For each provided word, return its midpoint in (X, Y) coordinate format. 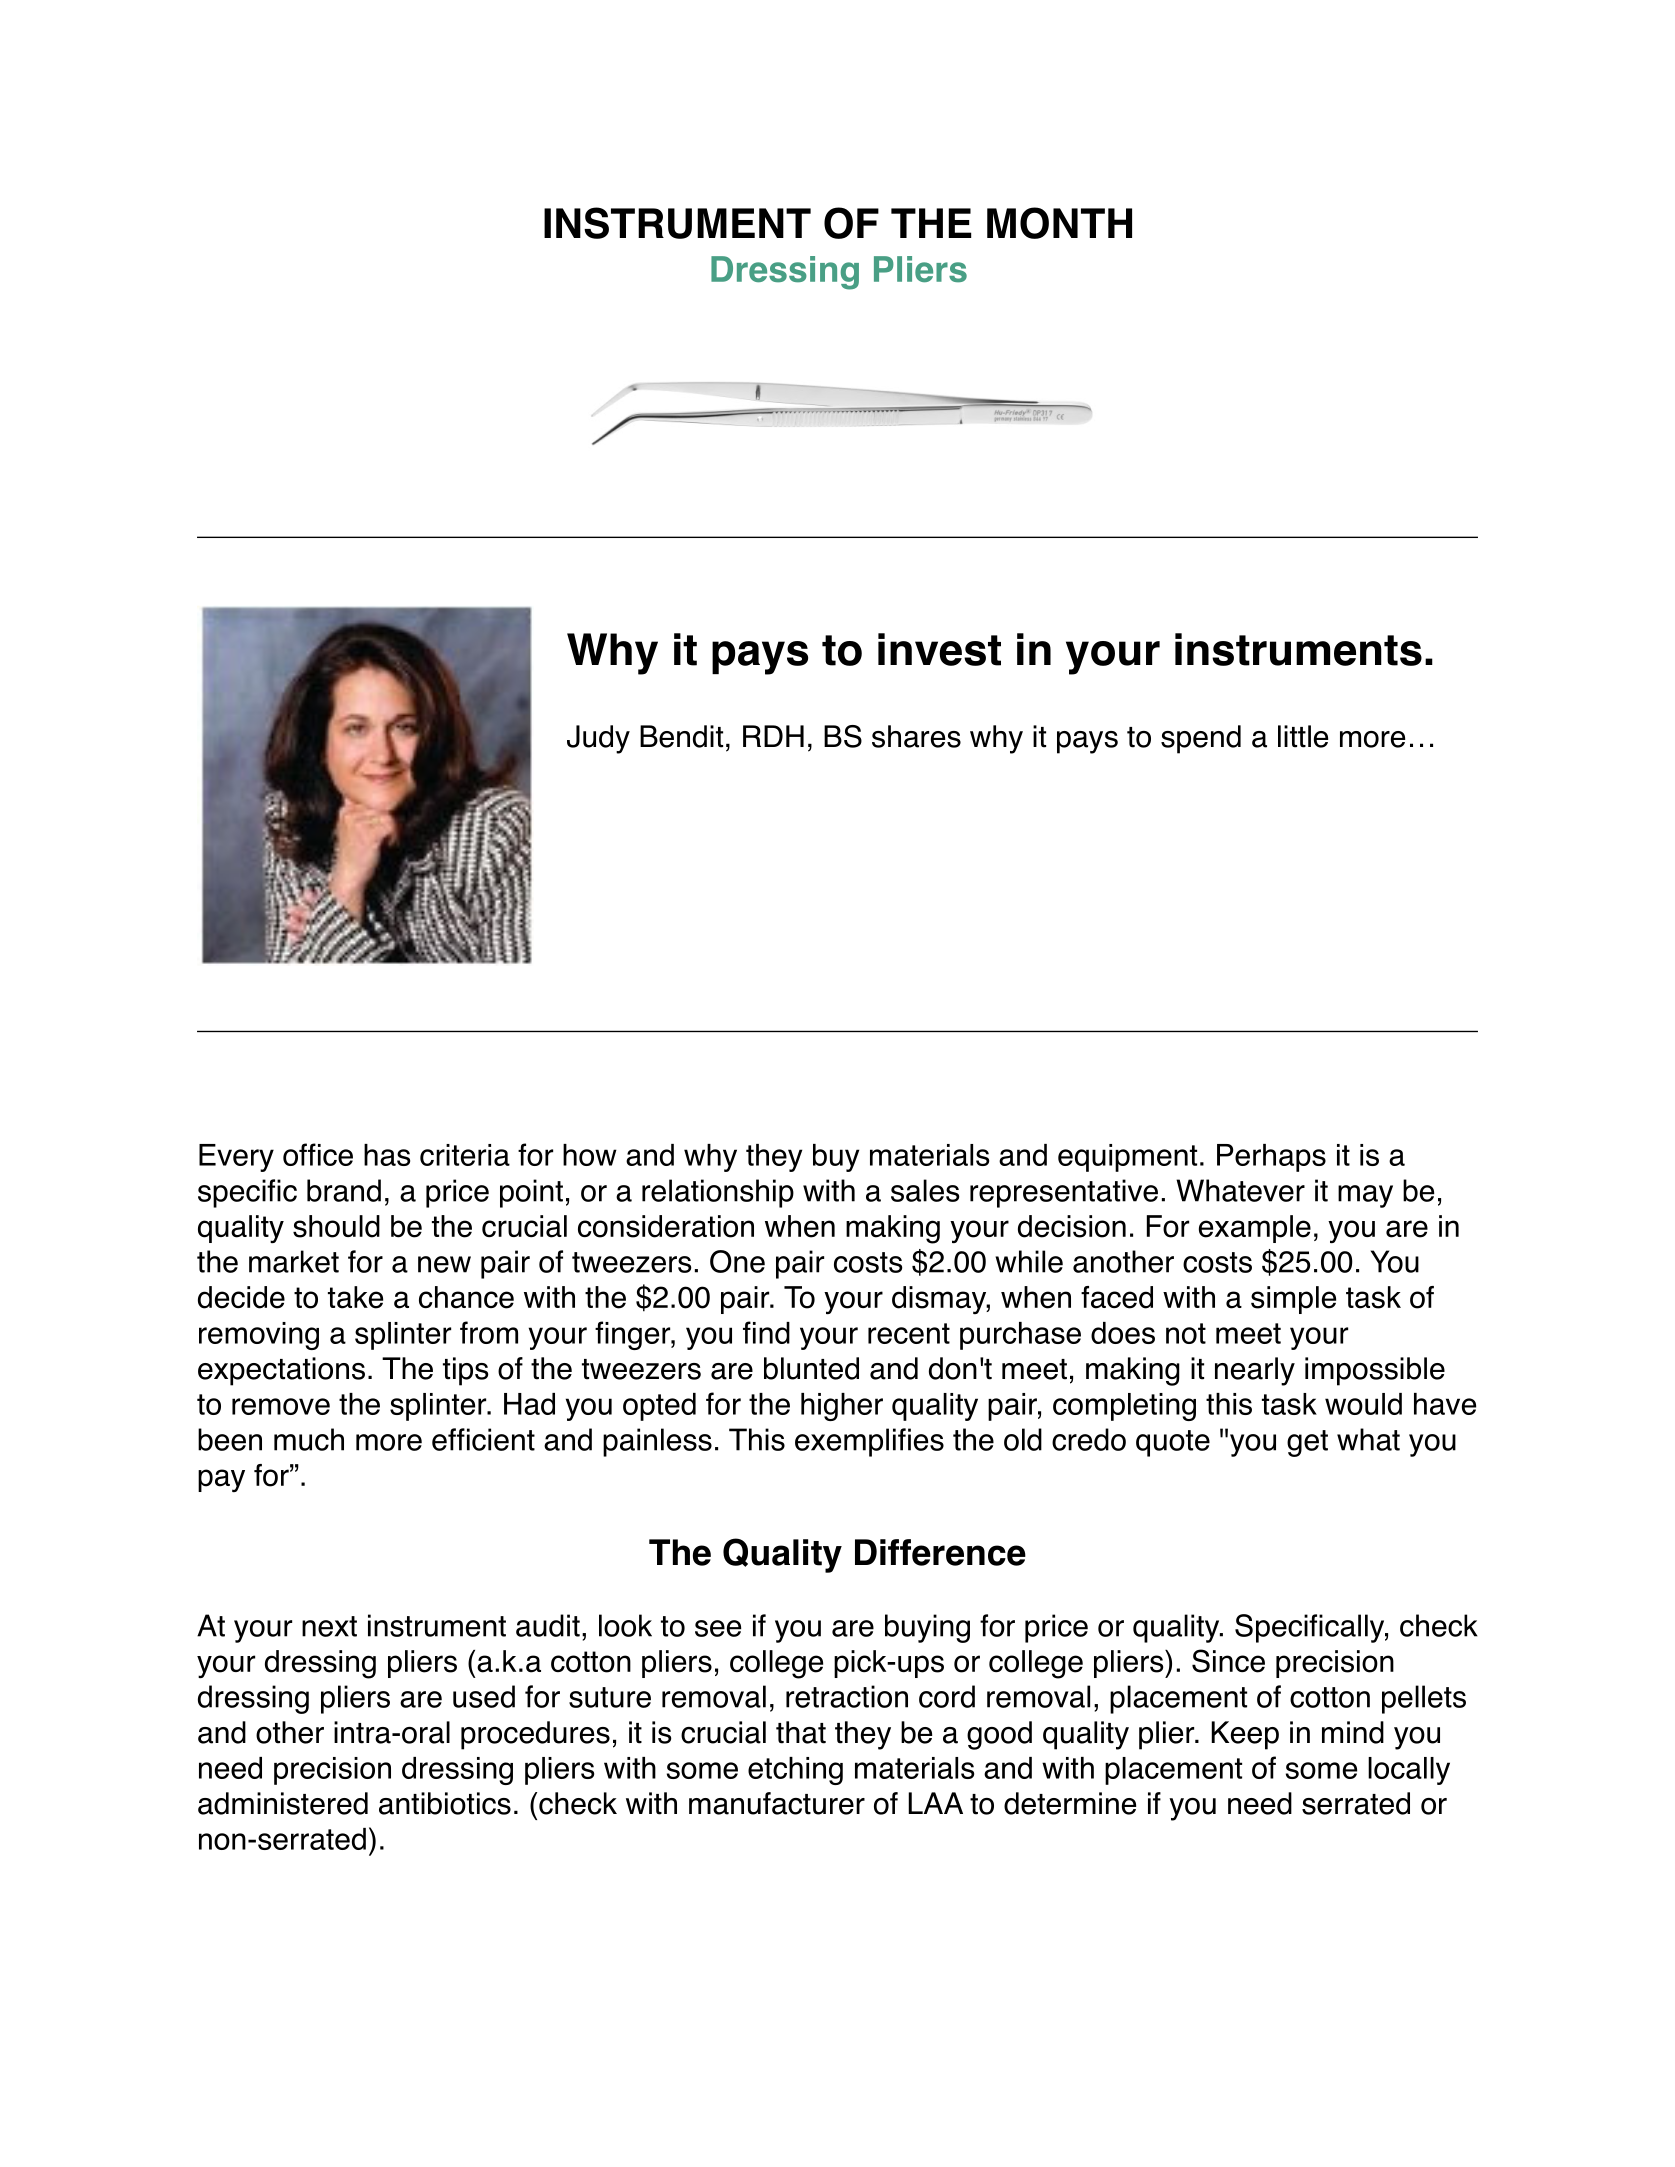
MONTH (1059, 223)
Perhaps (1271, 1158)
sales (925, 1190)
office (318, 1154)
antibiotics (445, 1803)
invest (939, 649)
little (1303, 736)
